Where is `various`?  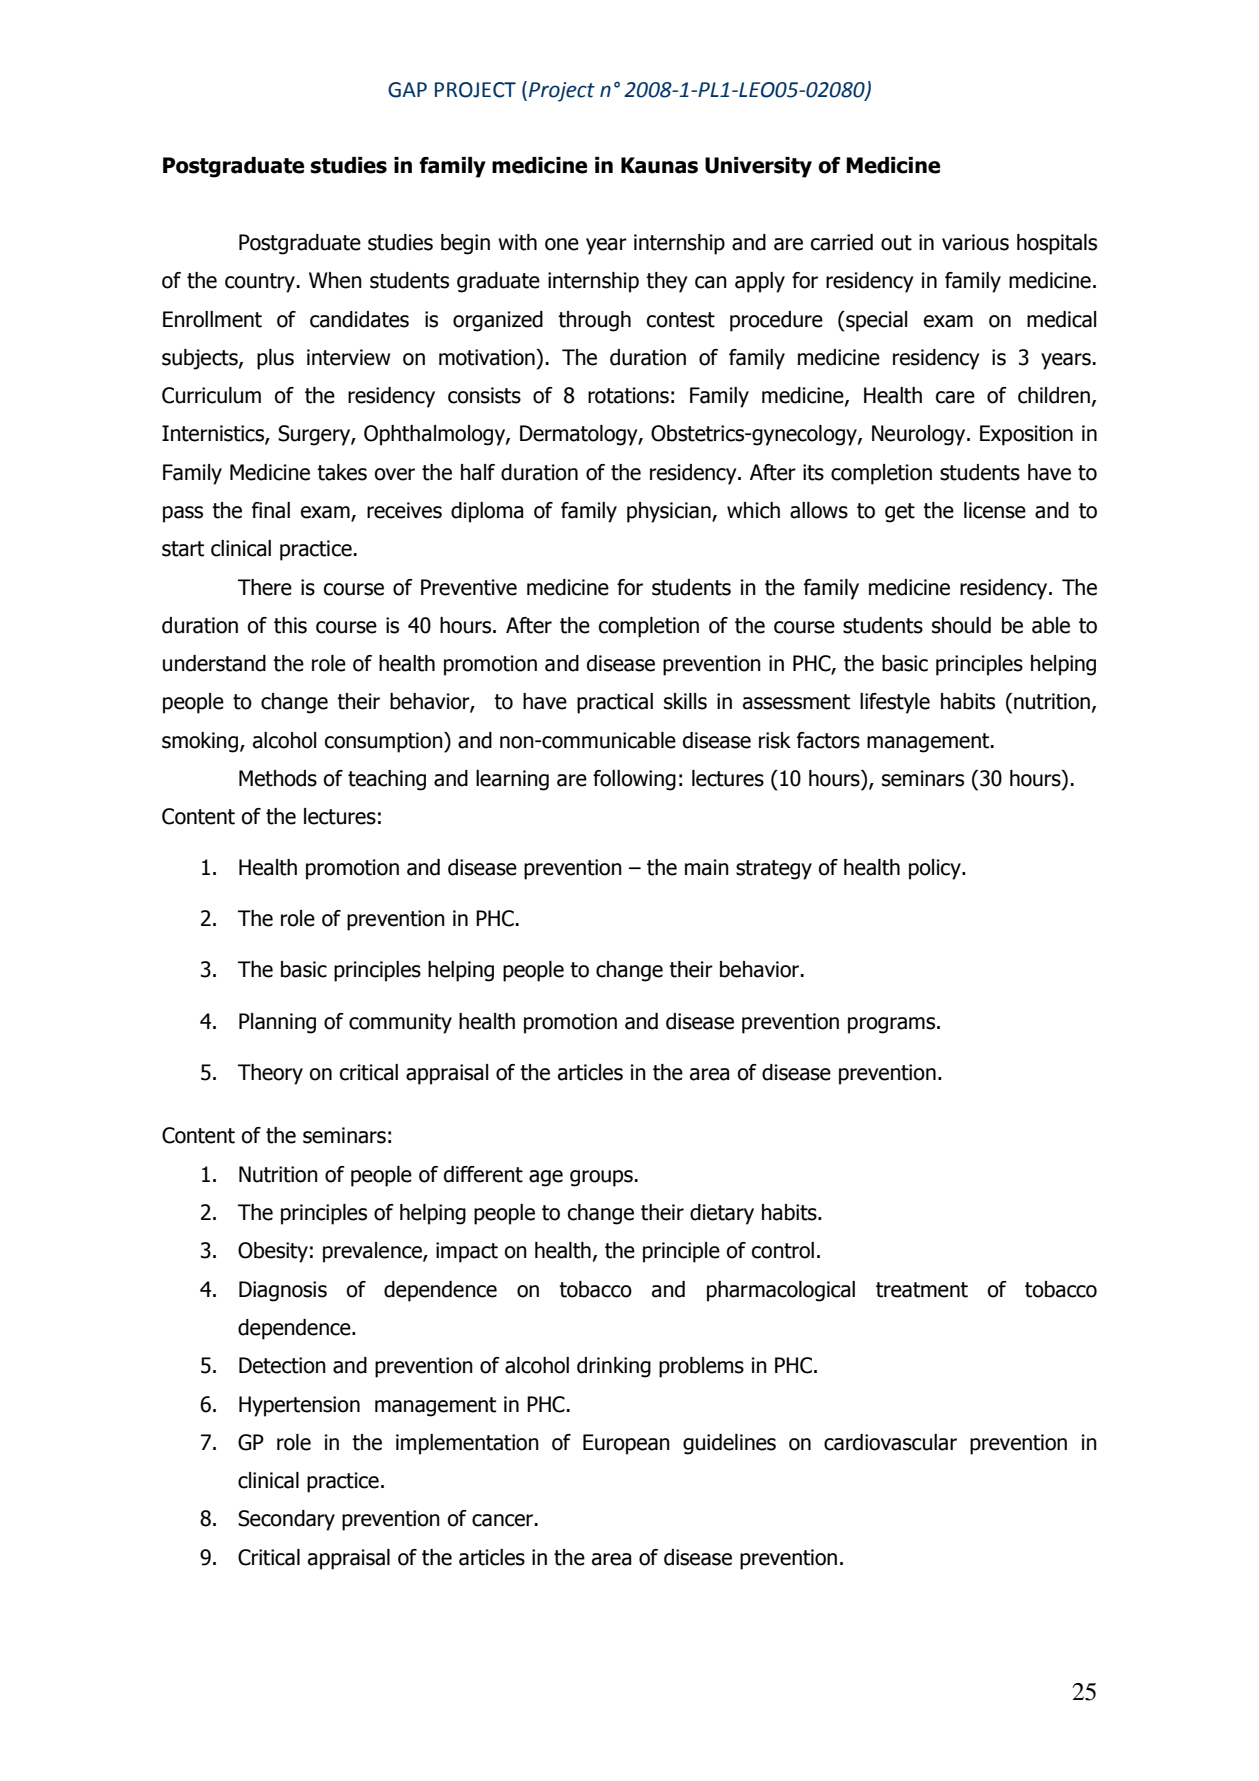
various is located at coordinates (975, 242).
